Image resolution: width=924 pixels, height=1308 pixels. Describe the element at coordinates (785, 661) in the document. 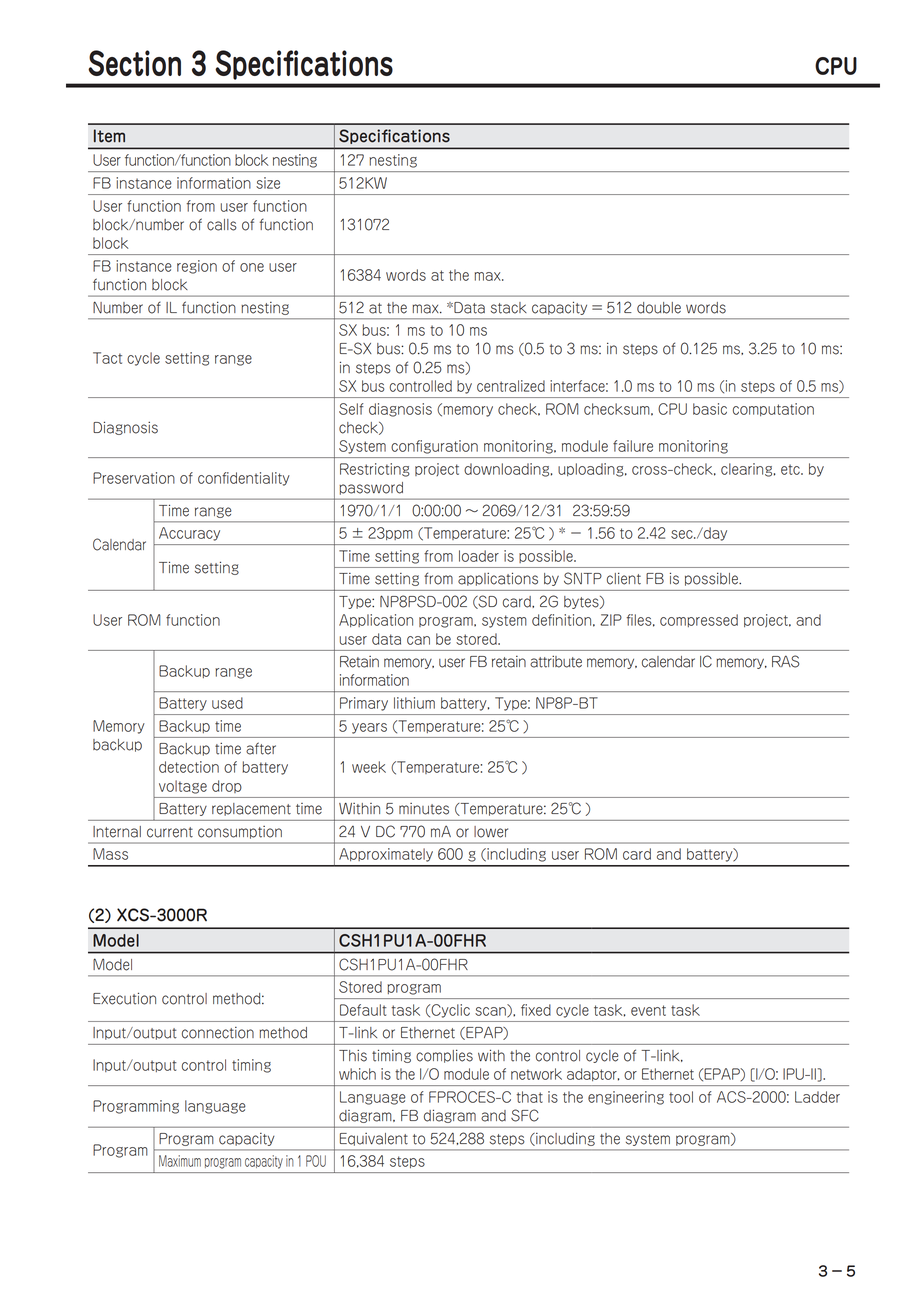

I see `RAS` at that location.
